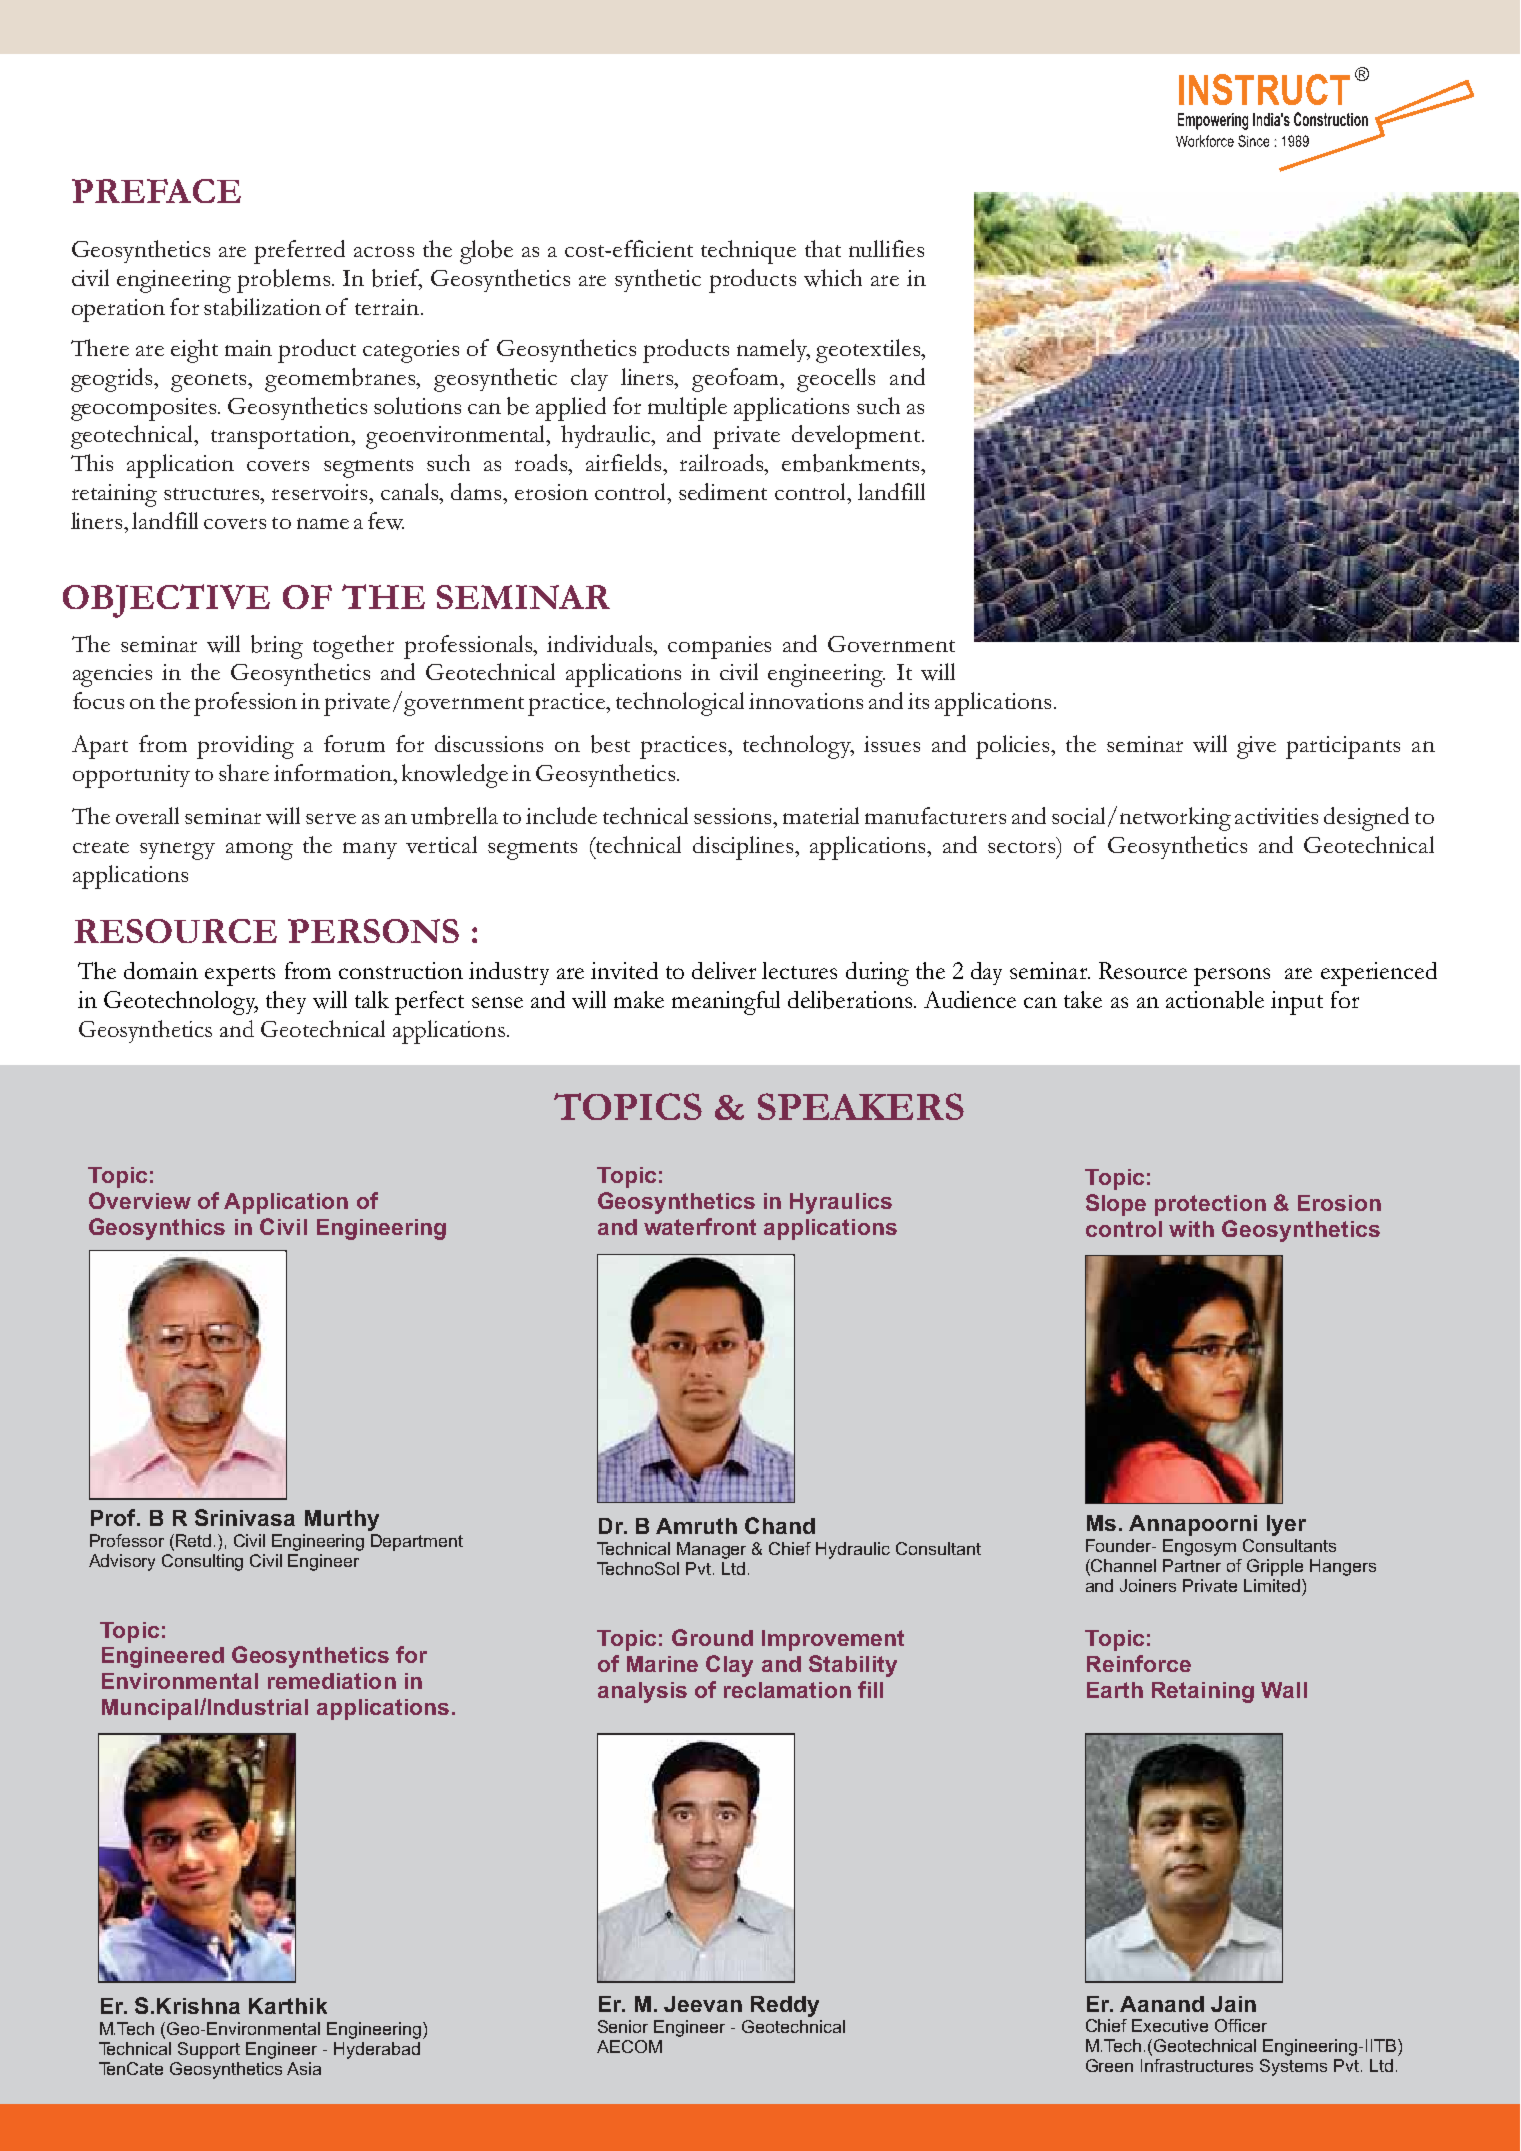 The image size is (1521, 2151). I want to click on that, so click(823, 248).
